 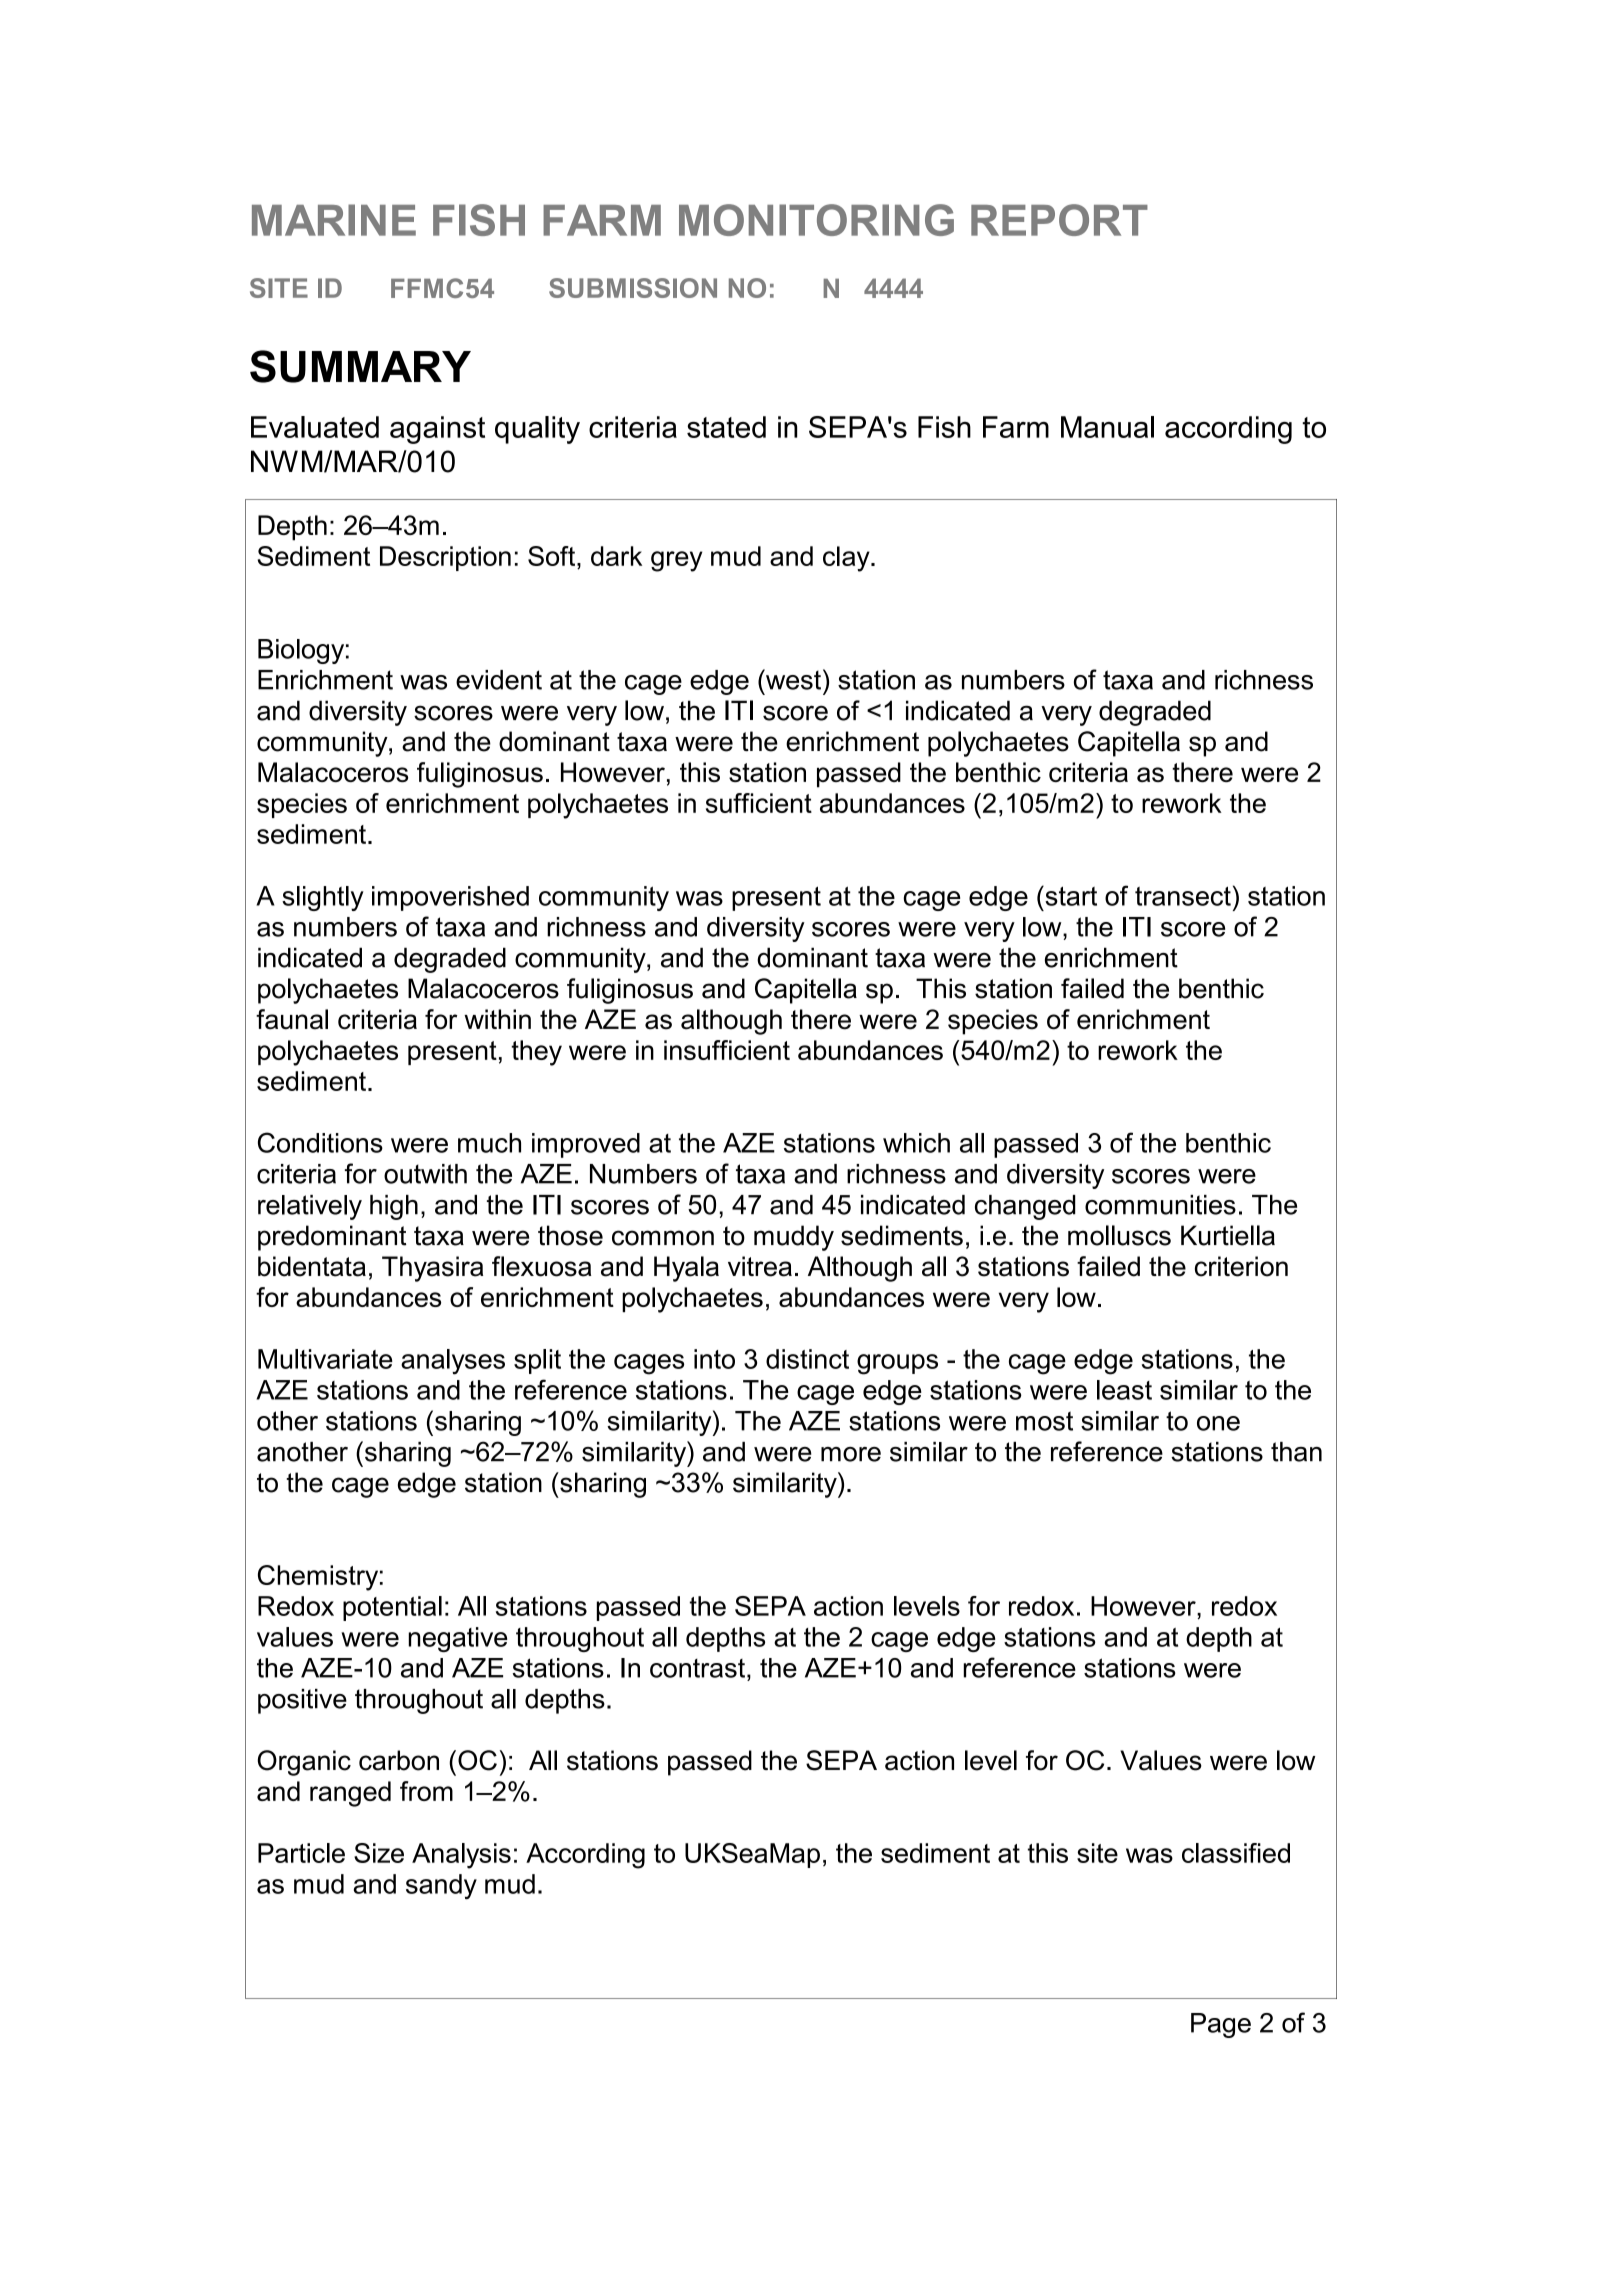 I want to click on Description, so click(x=445, y=558).
